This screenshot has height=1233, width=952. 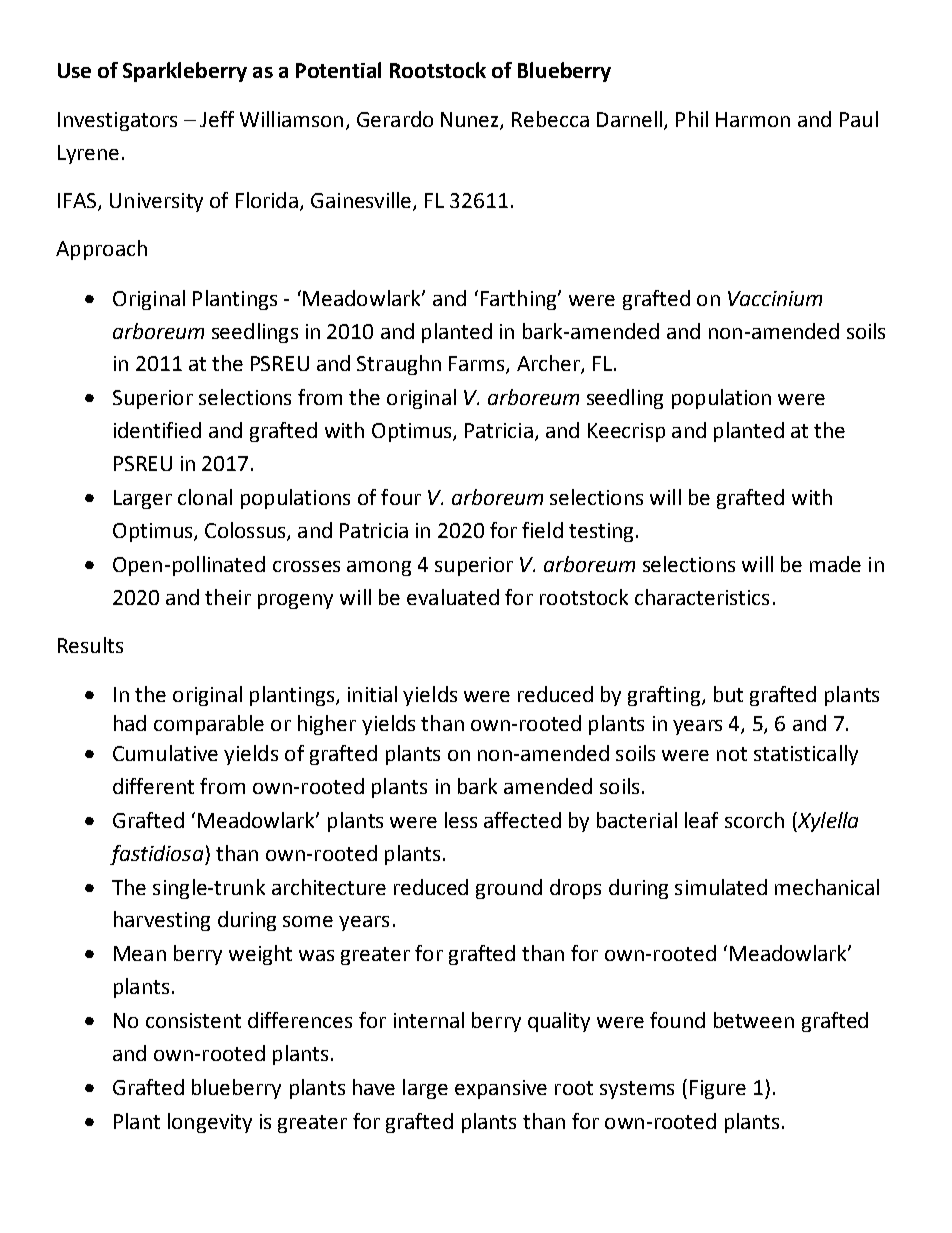 I want to click on Harmon, so click(x=753, y=119).
